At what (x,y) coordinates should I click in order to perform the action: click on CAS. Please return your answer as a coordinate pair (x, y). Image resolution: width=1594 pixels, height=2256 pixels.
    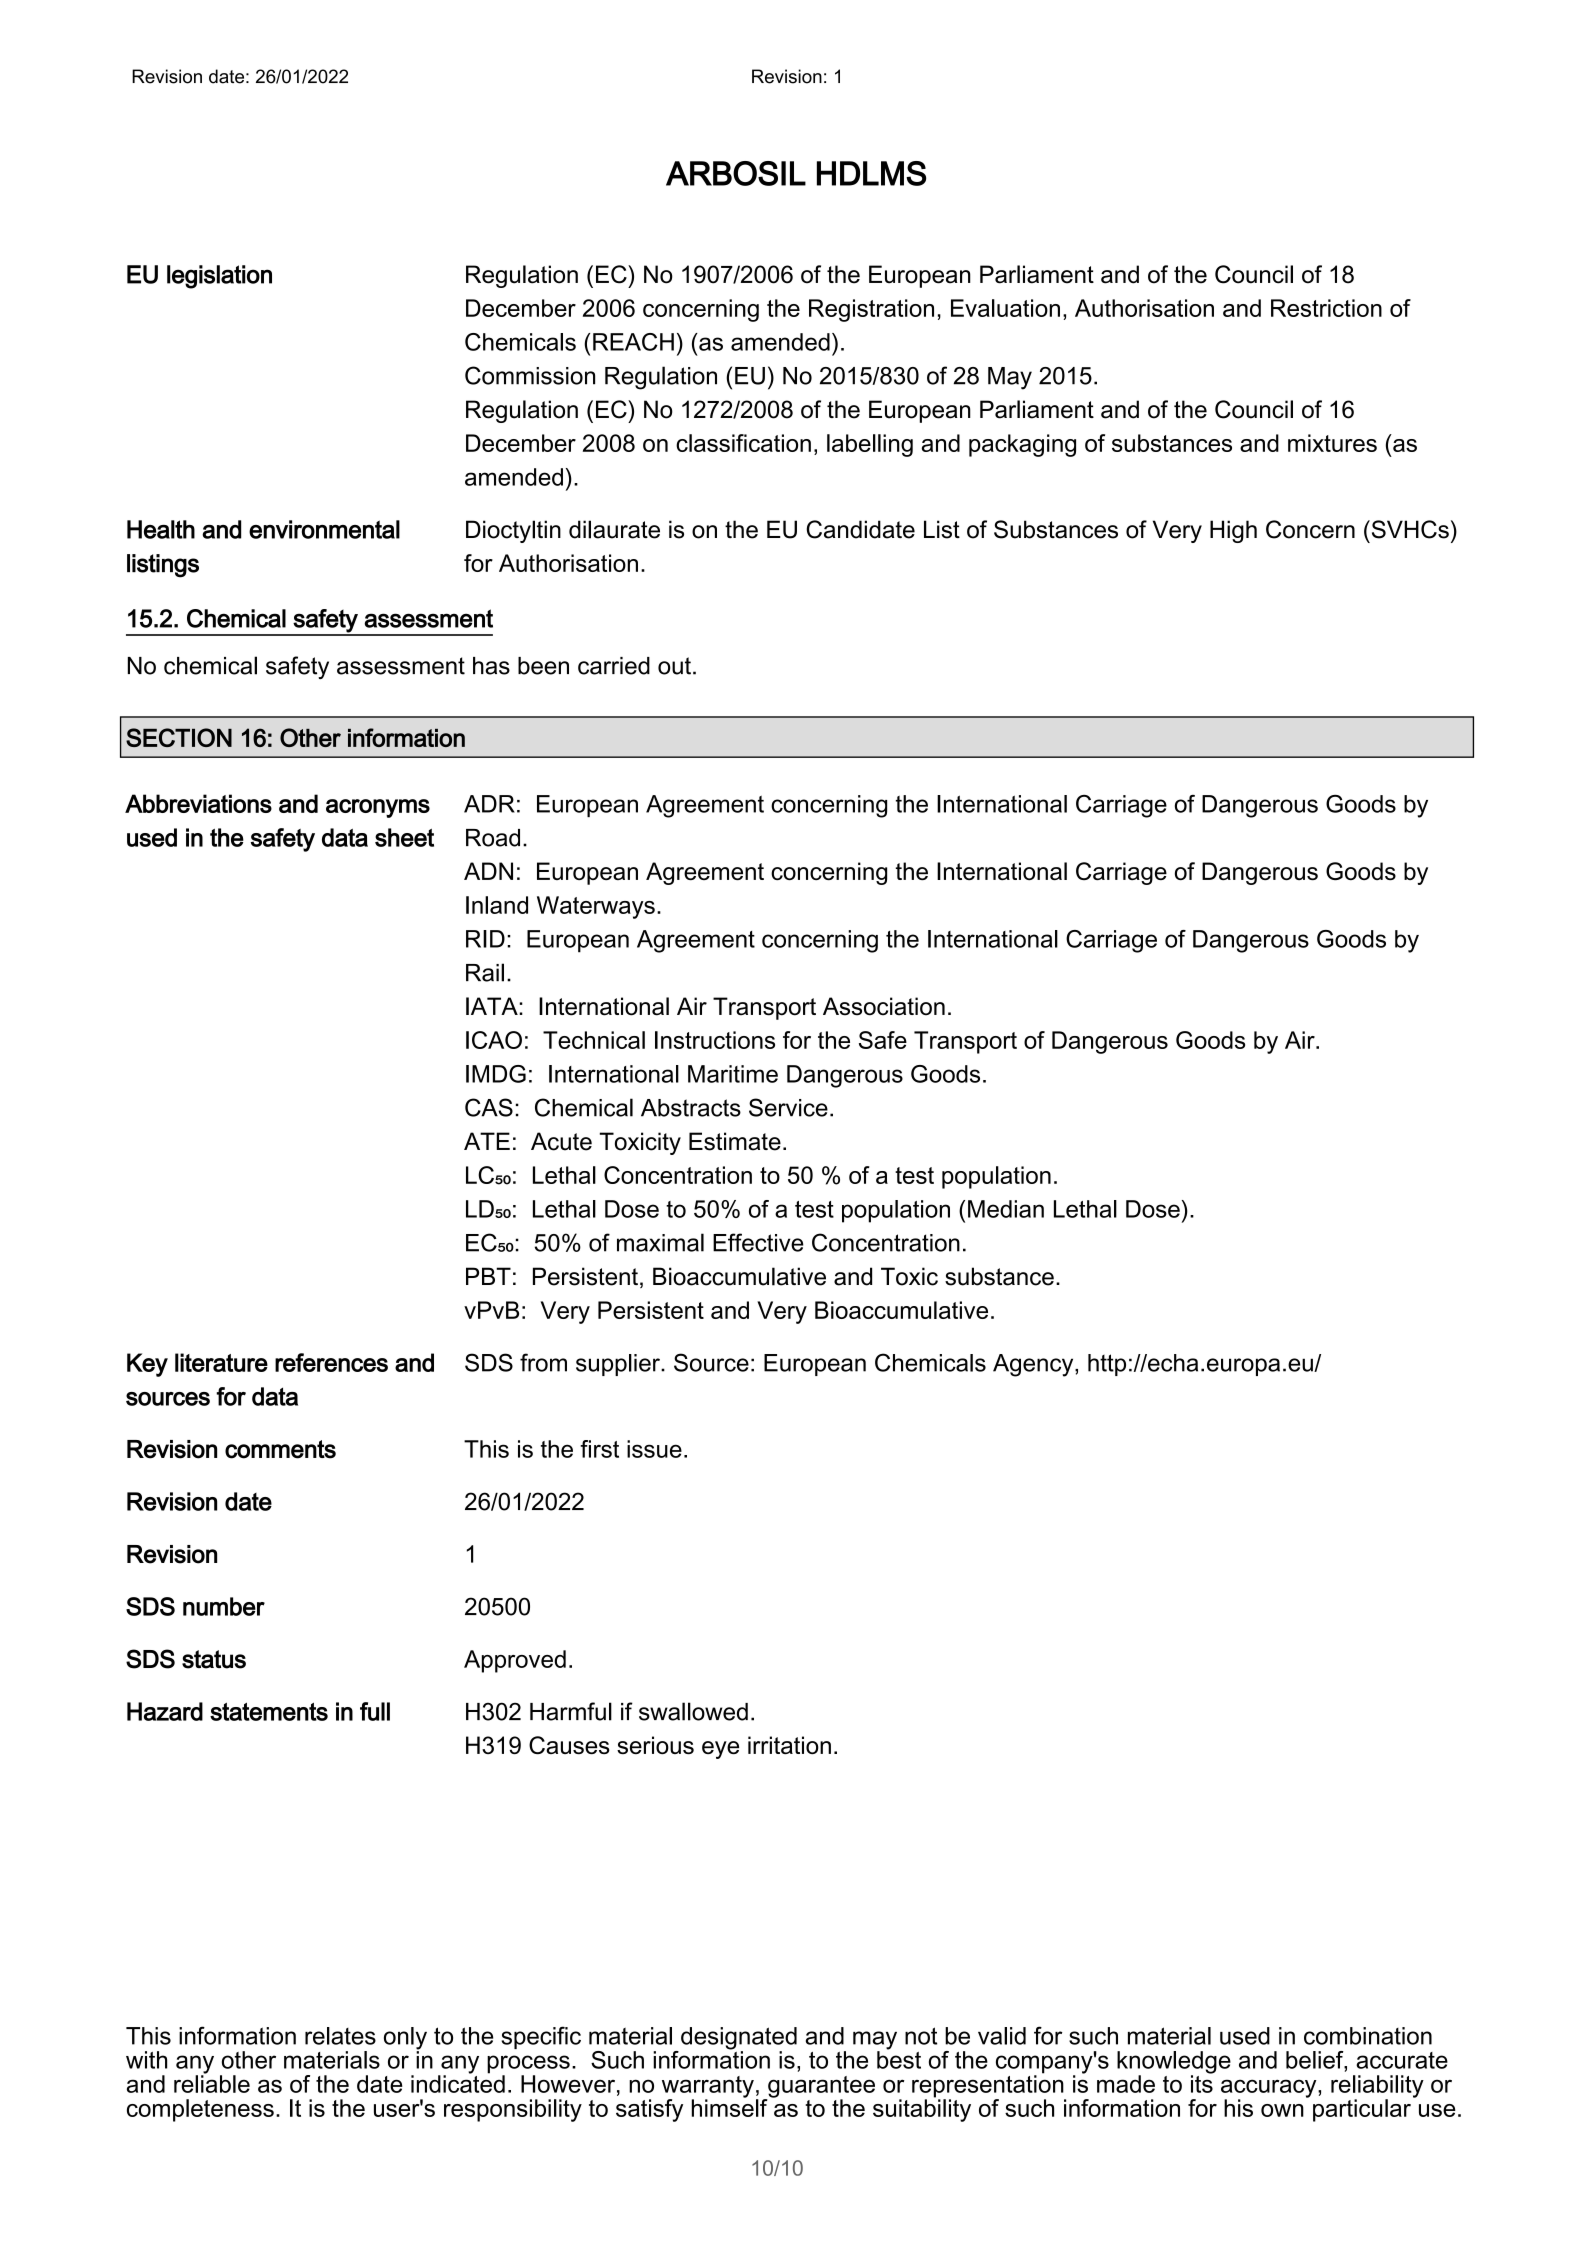
    Looking at the image, I should click on (489, 1107).
